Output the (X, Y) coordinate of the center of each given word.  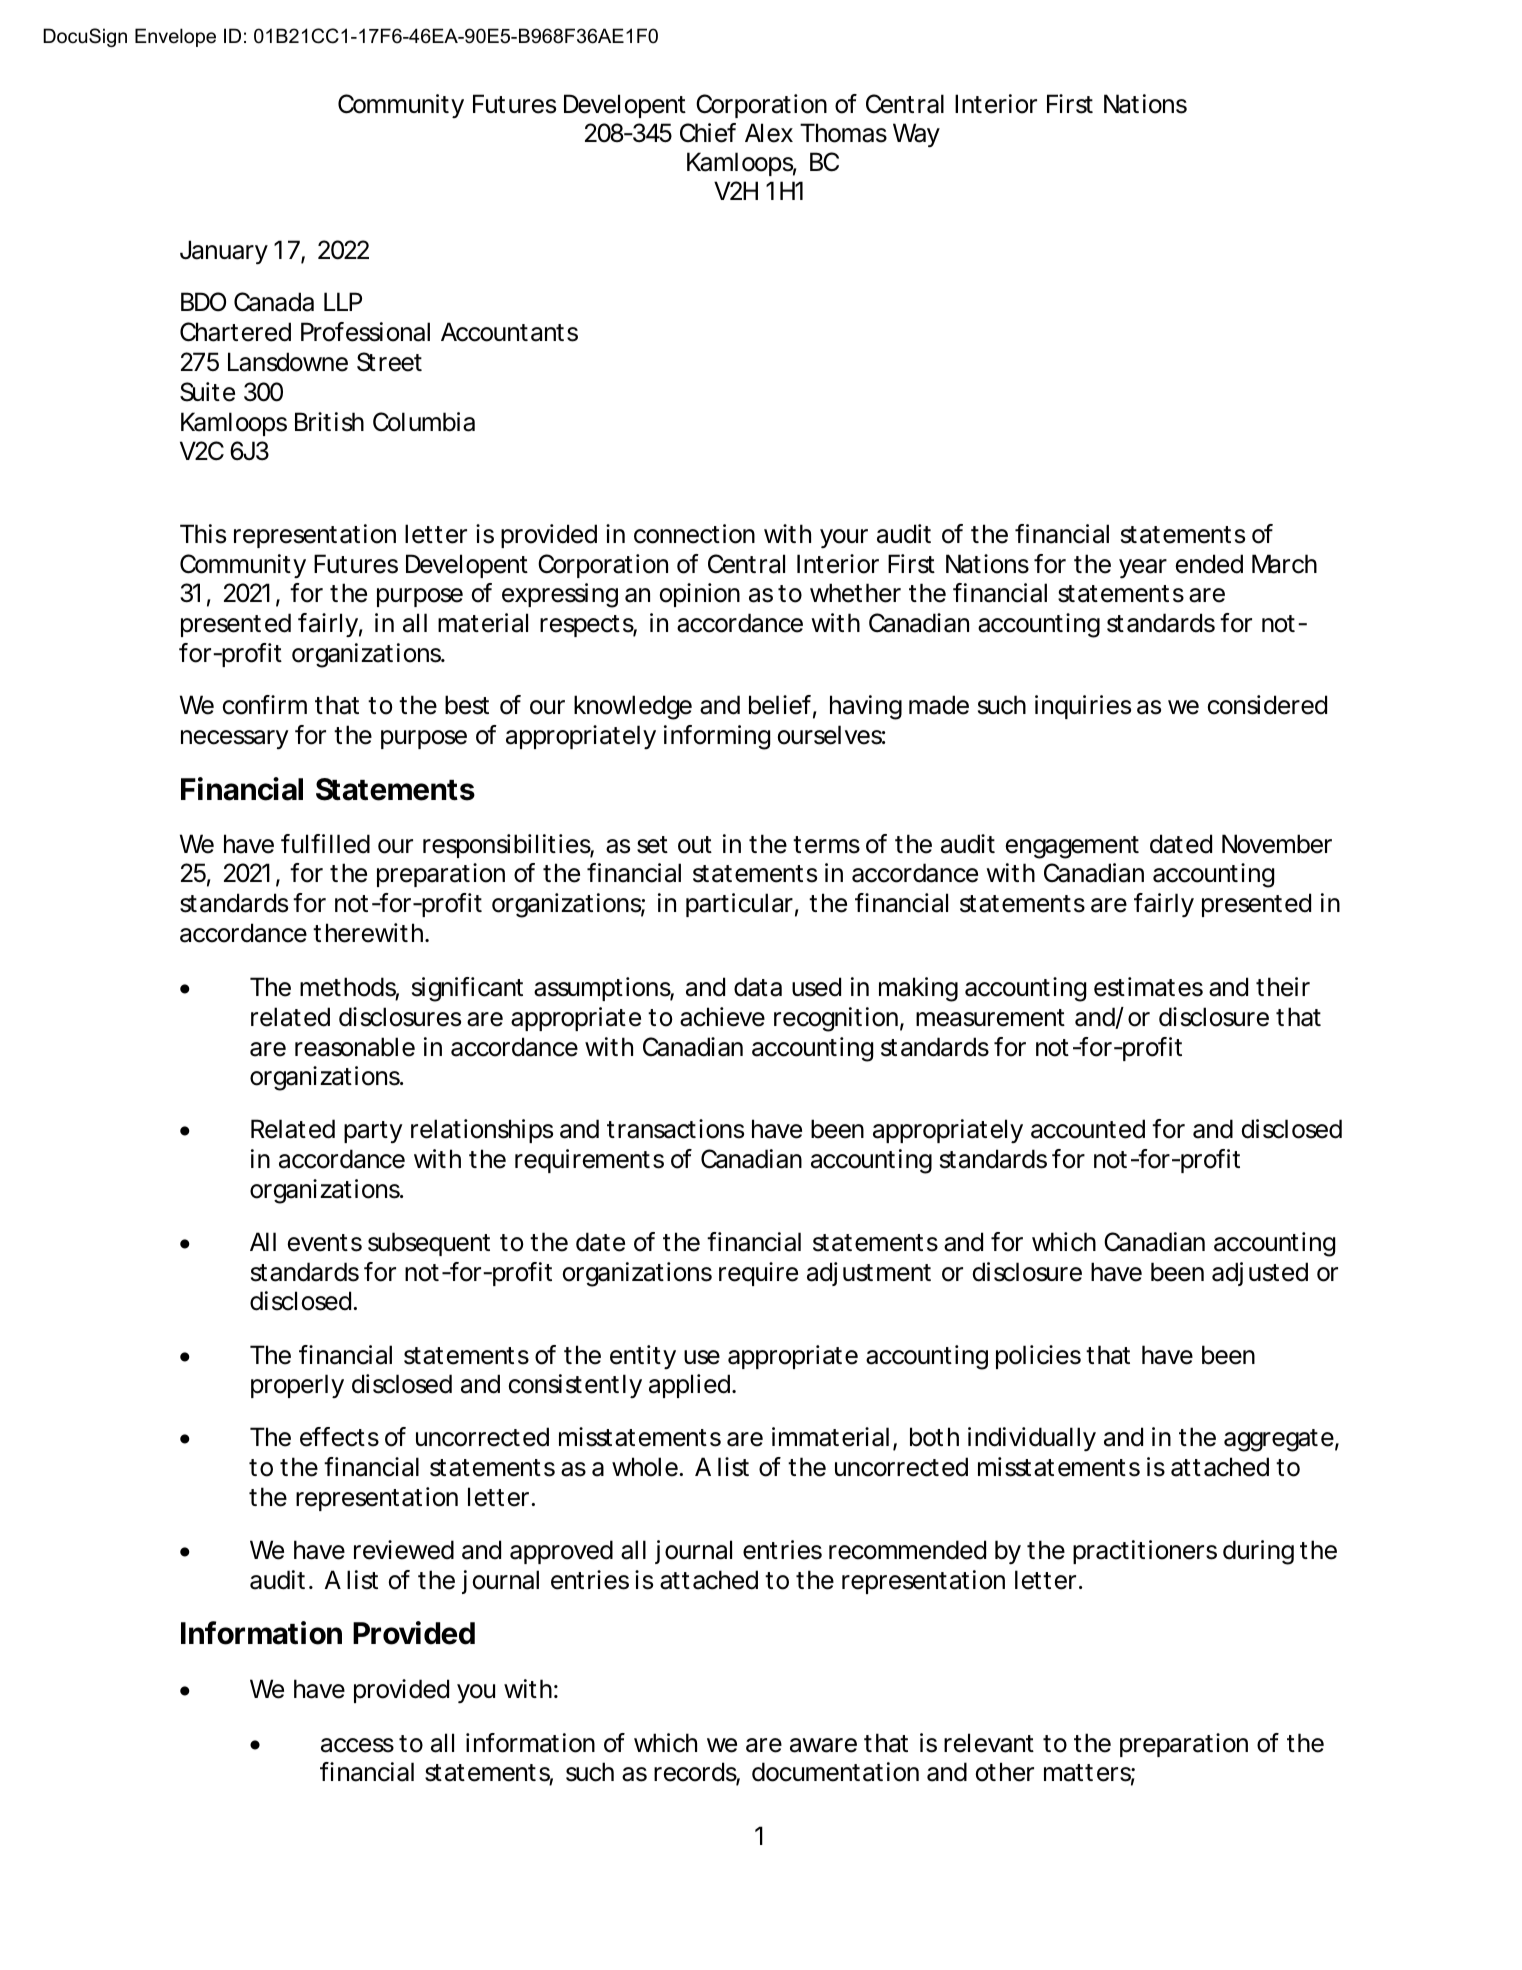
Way (916, 135)
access (357, 1745)
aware (823, 1745)
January (224, 252)
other (1005, 1772)
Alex (769, 133)
